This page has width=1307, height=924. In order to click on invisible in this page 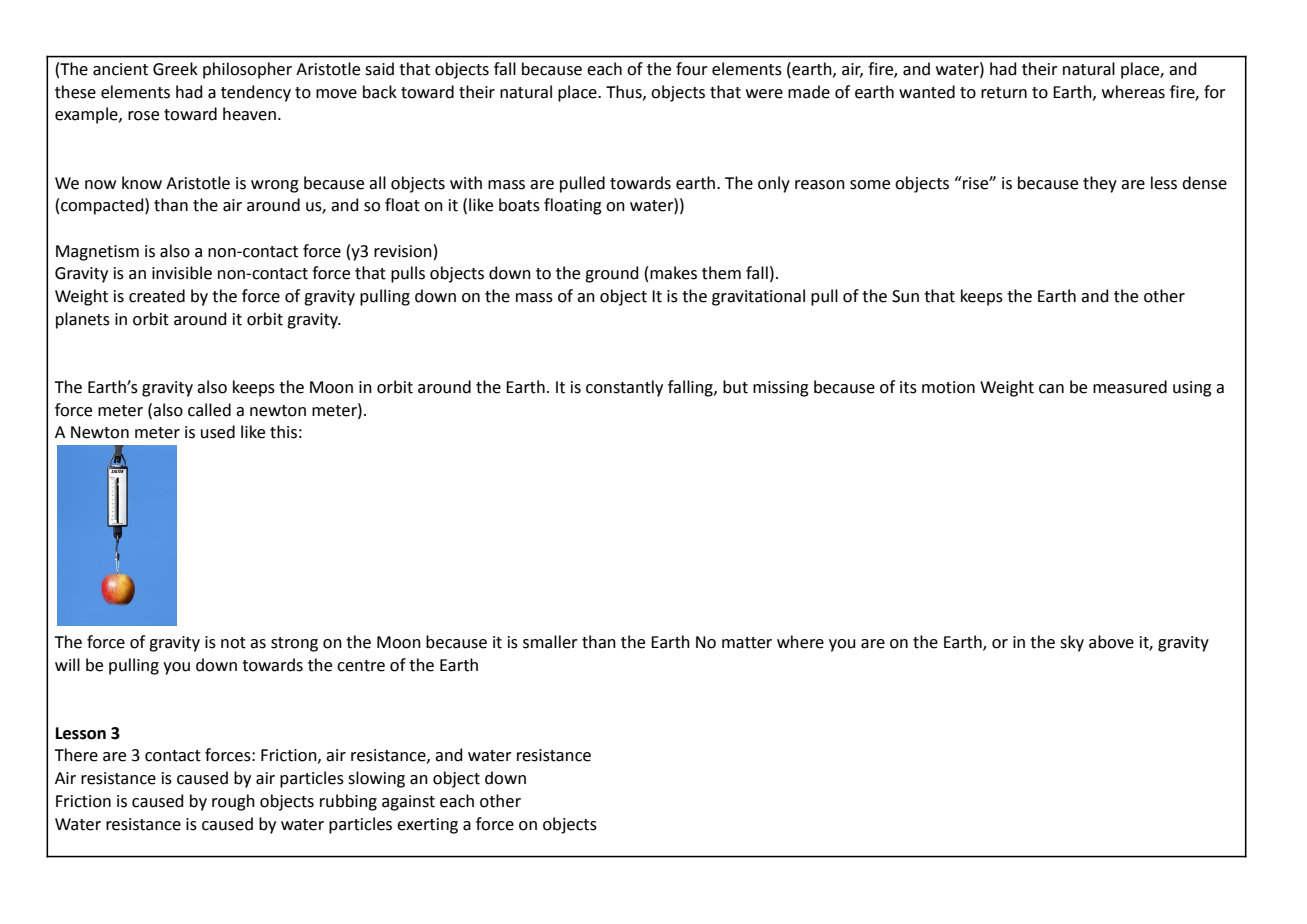, I will do `click(182, 273)`.
